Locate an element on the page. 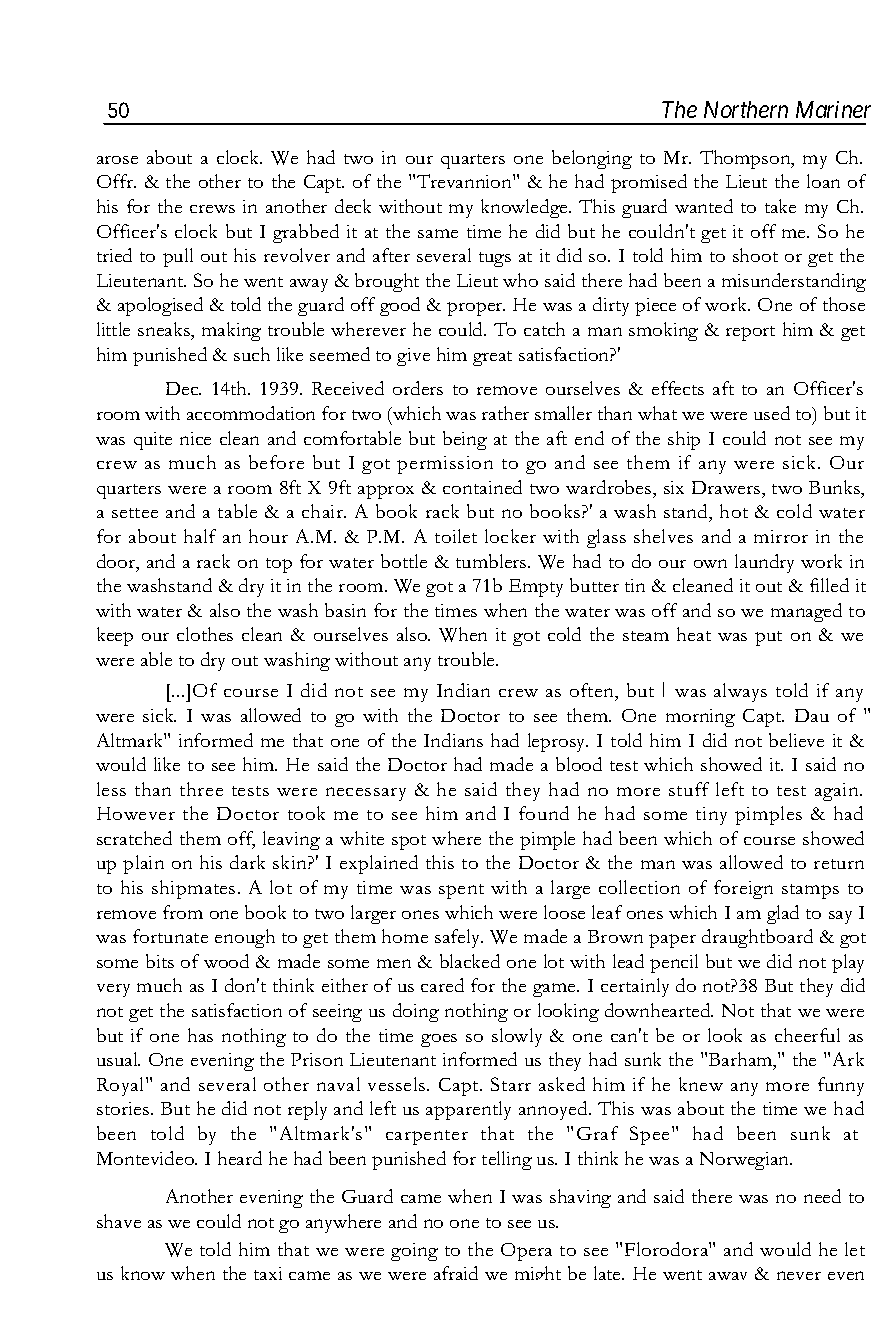  Thompson is located at coordinates (746, 159).
